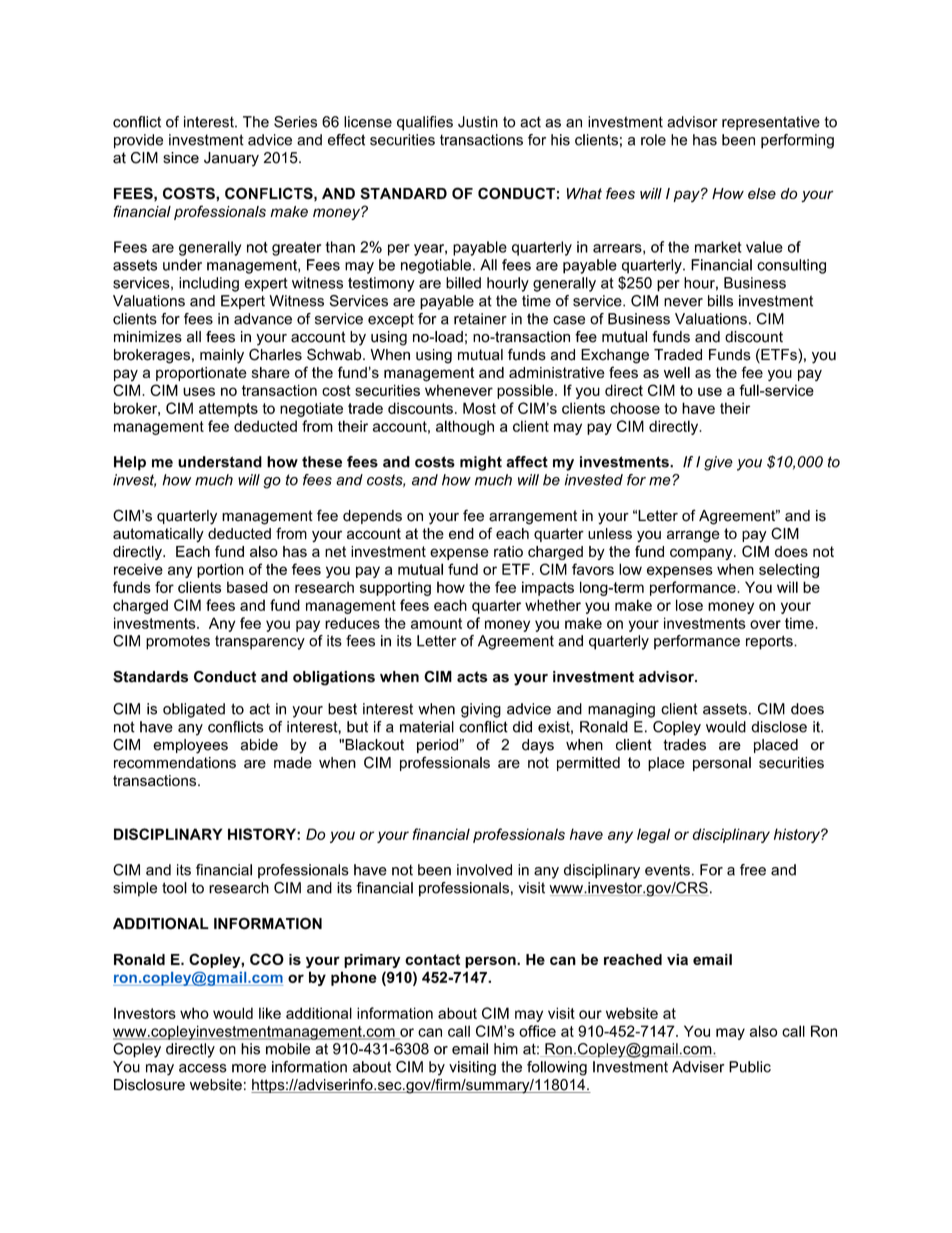 Image resolution: width=952 pixels, height=1233 pixels. What do you see at coordinates (247, 587) in the page?
I see `based` at bounding box center [247, 587].
